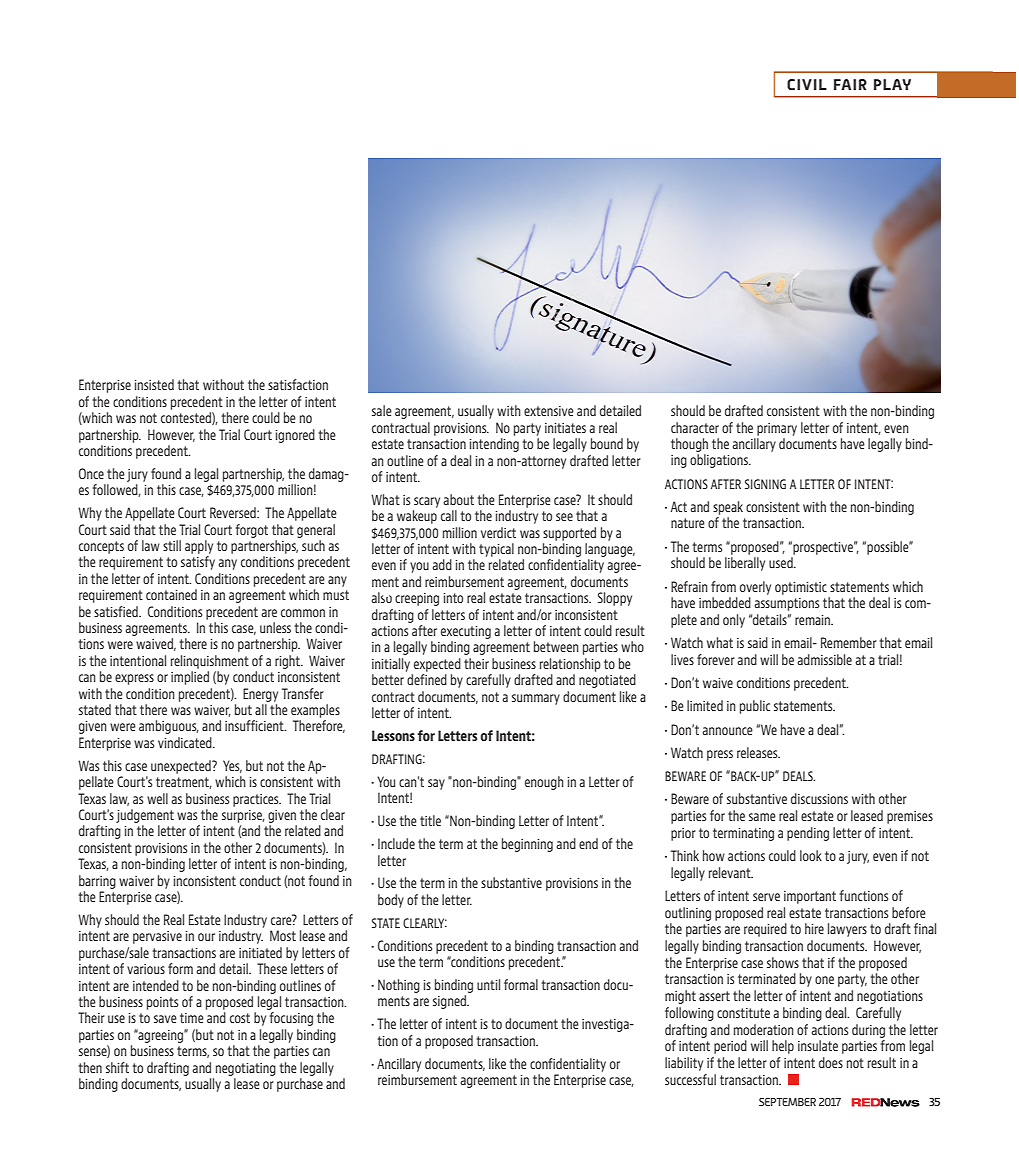 This document has height=1176, width=1019. What do you see at coordinates (850, 84) in the document?
I see `fair` at bounding box center [850, 84].
